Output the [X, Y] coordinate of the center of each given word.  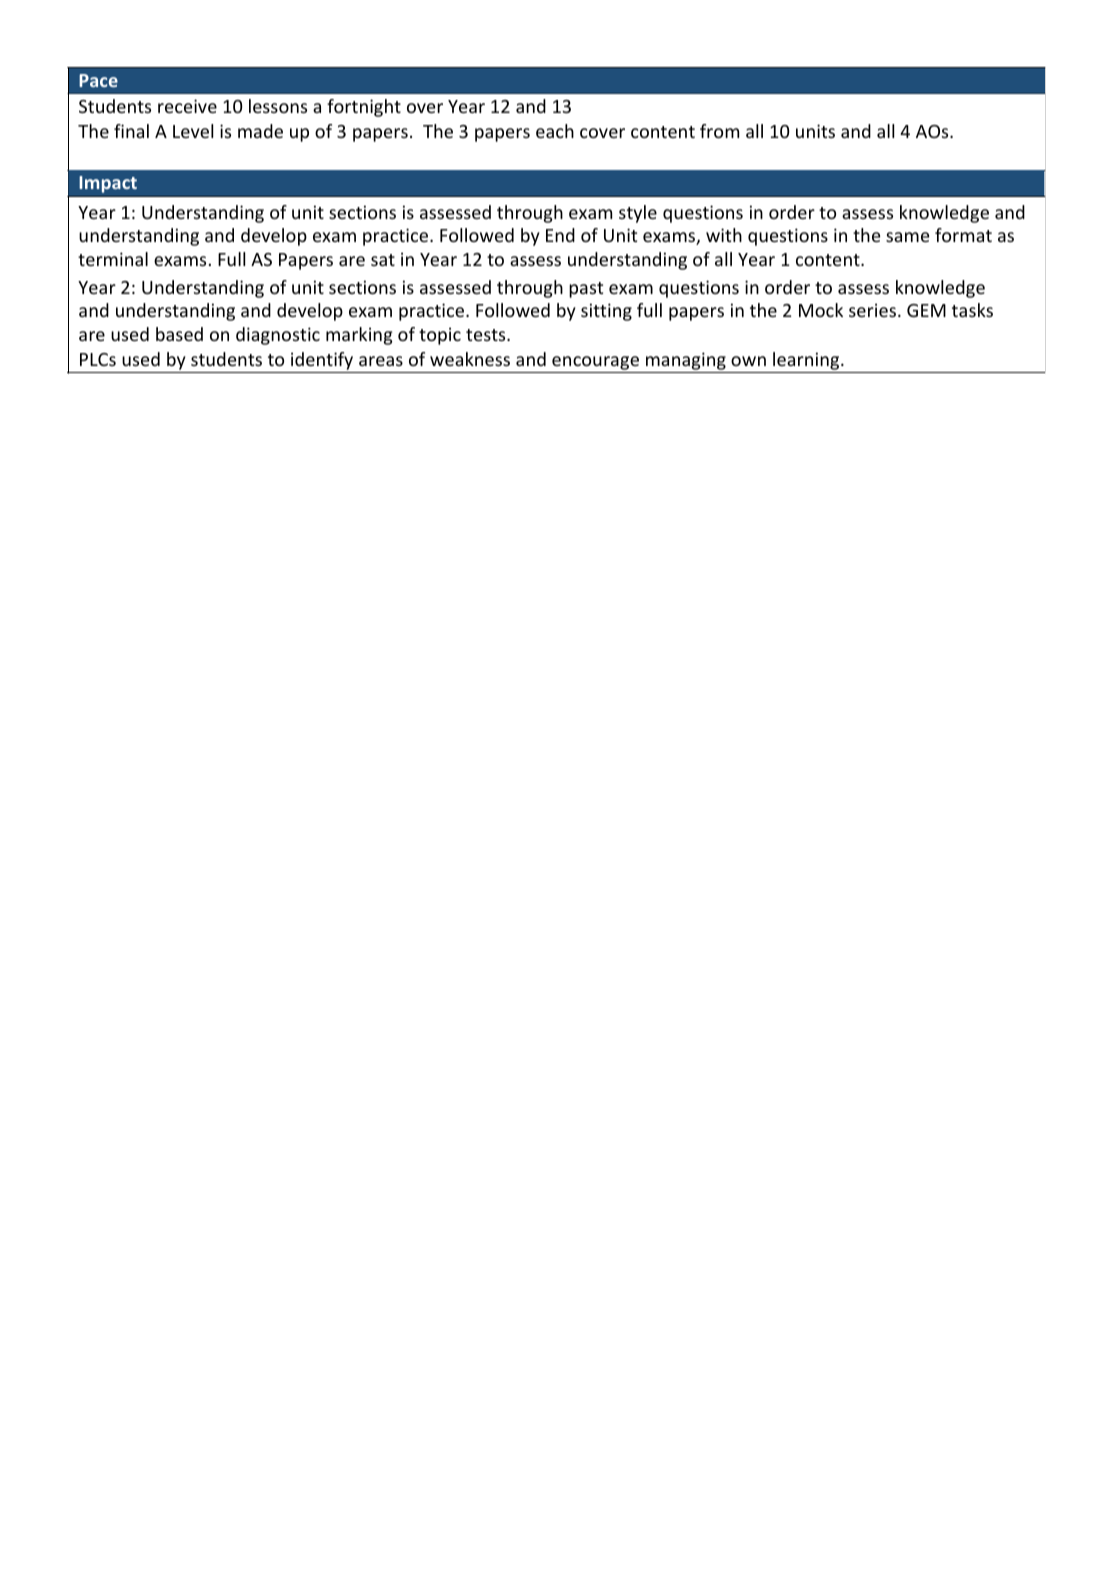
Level [193, 131]
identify [322, 361]
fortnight [364, 108]
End [560, 235]
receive [187, 106]
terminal [113, 259]
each [555, 131]
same [908, 237]
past [586, 290]
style [638, 214]
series [872, 310]
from [719, 131]
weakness [470, 359]
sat [383, 260]
